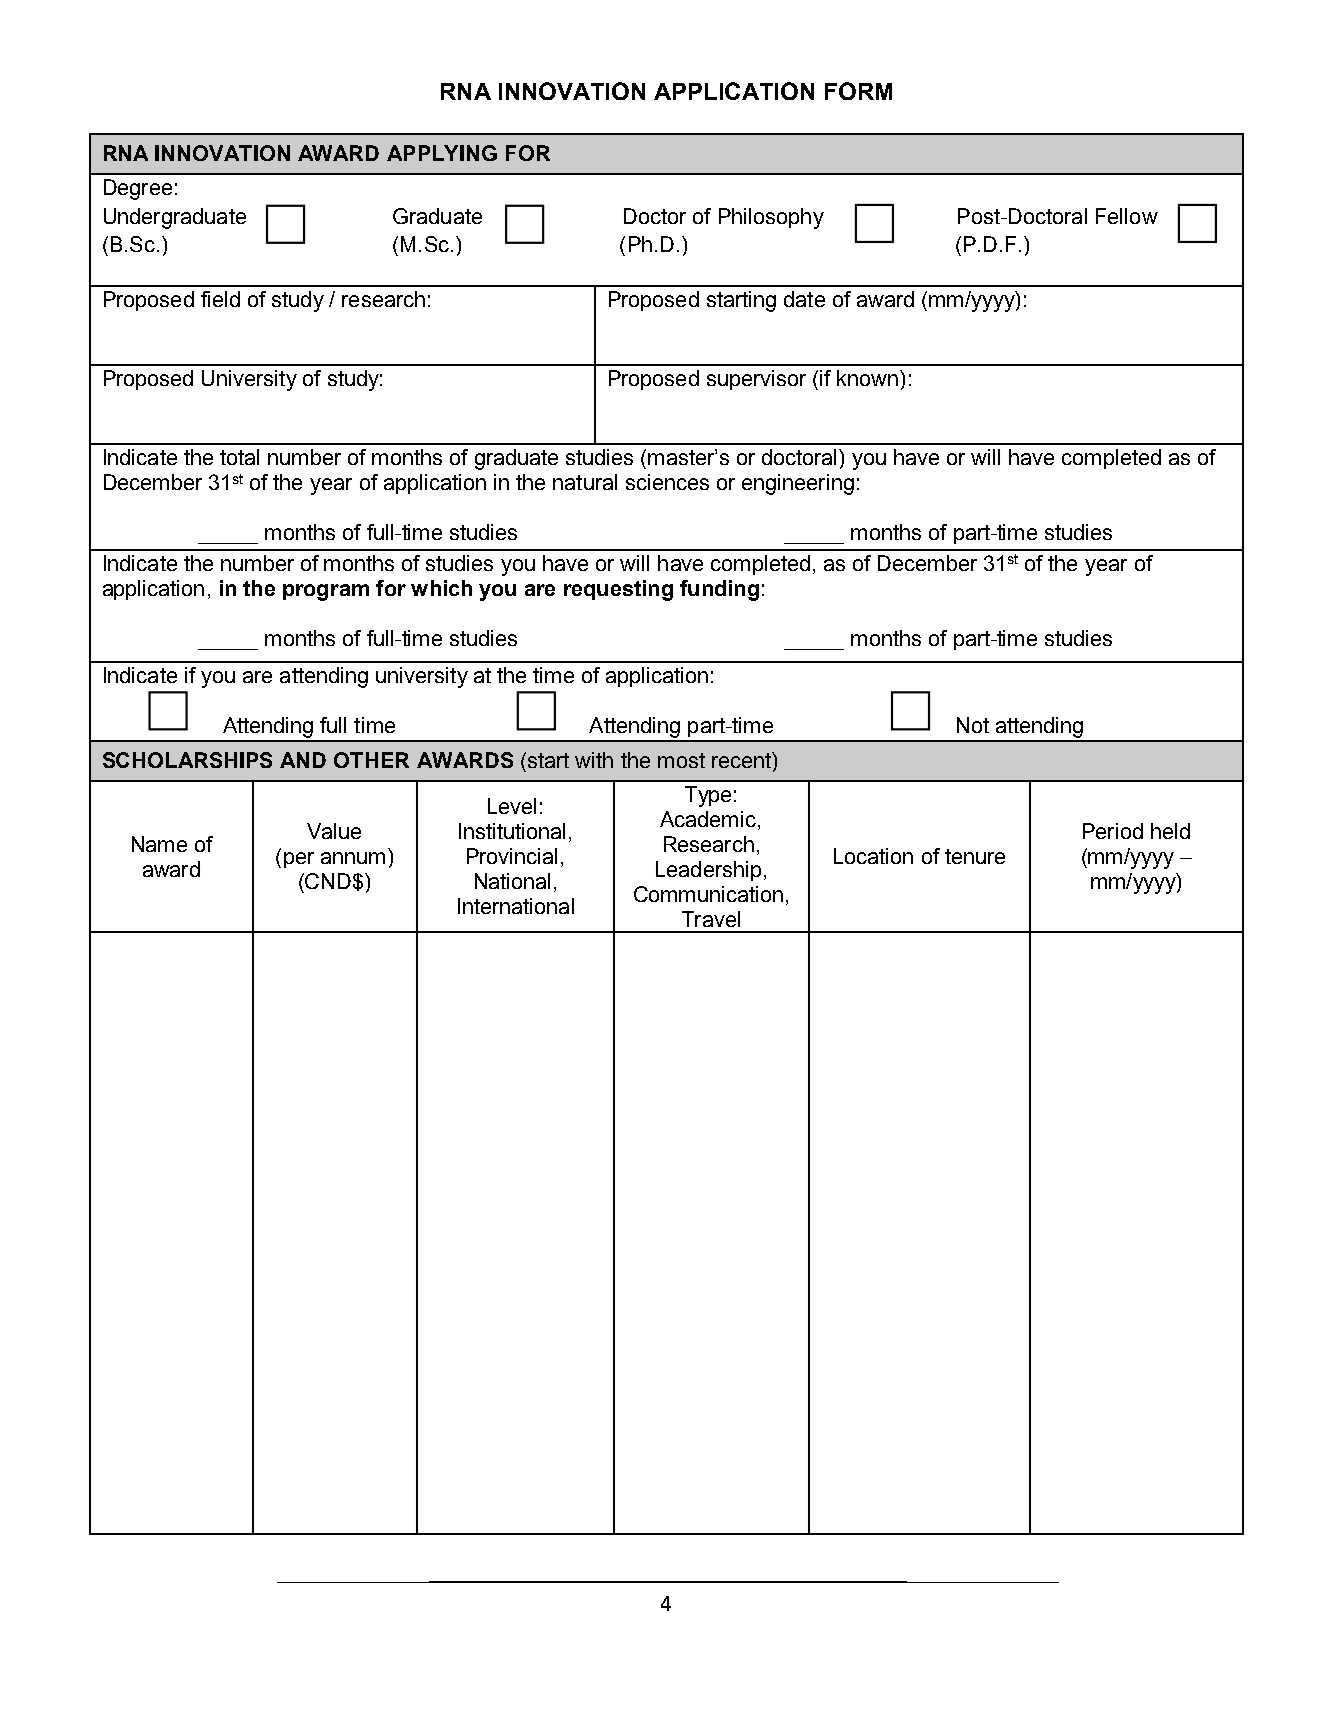 The image size is (1333, 1725). What do you see at coordinates (798, 484) in the screenshot?
I see `engineering` at bounding box center [798, 484].
